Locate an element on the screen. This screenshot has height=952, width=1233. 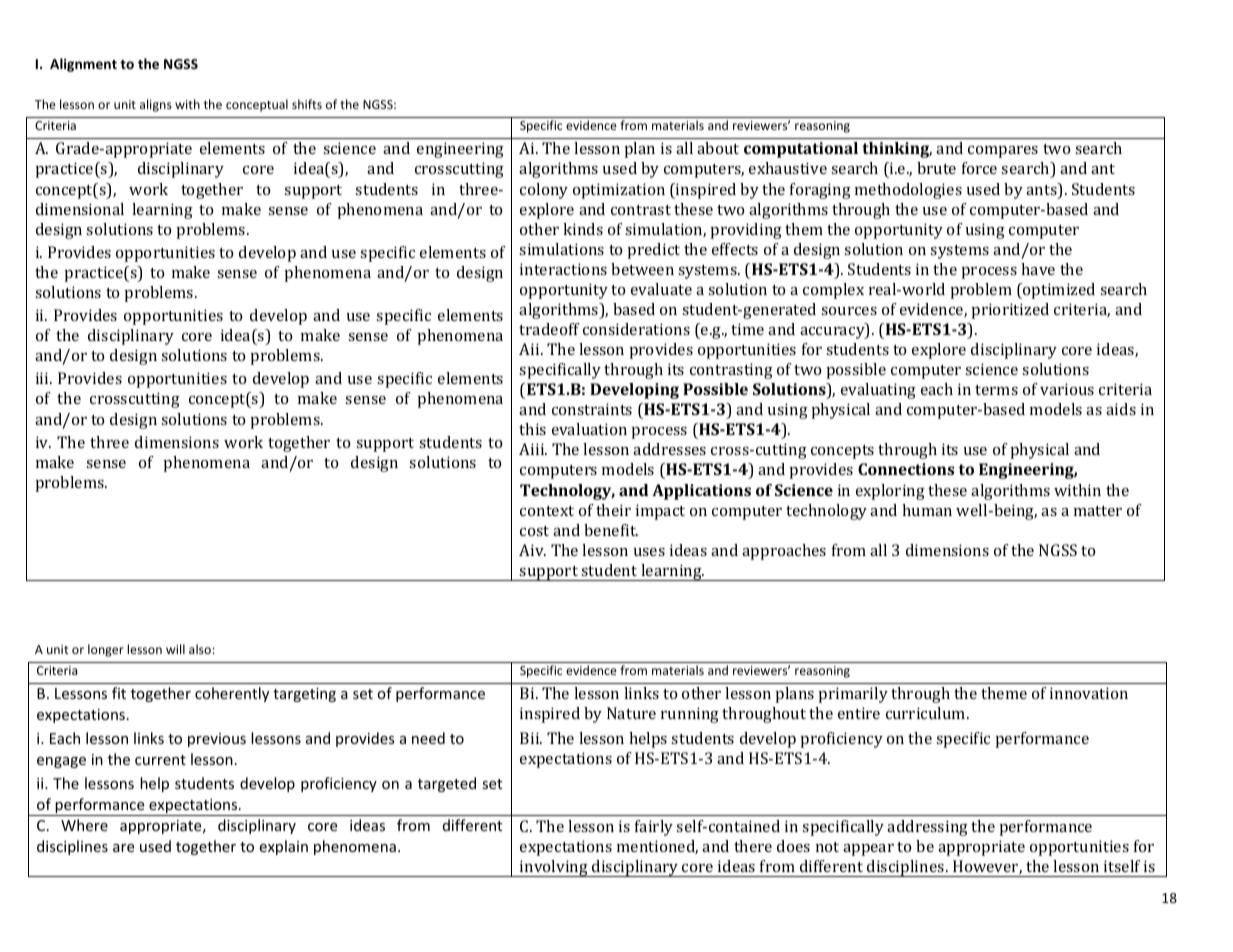
tradeoff is located at coordinates (549, 329).
